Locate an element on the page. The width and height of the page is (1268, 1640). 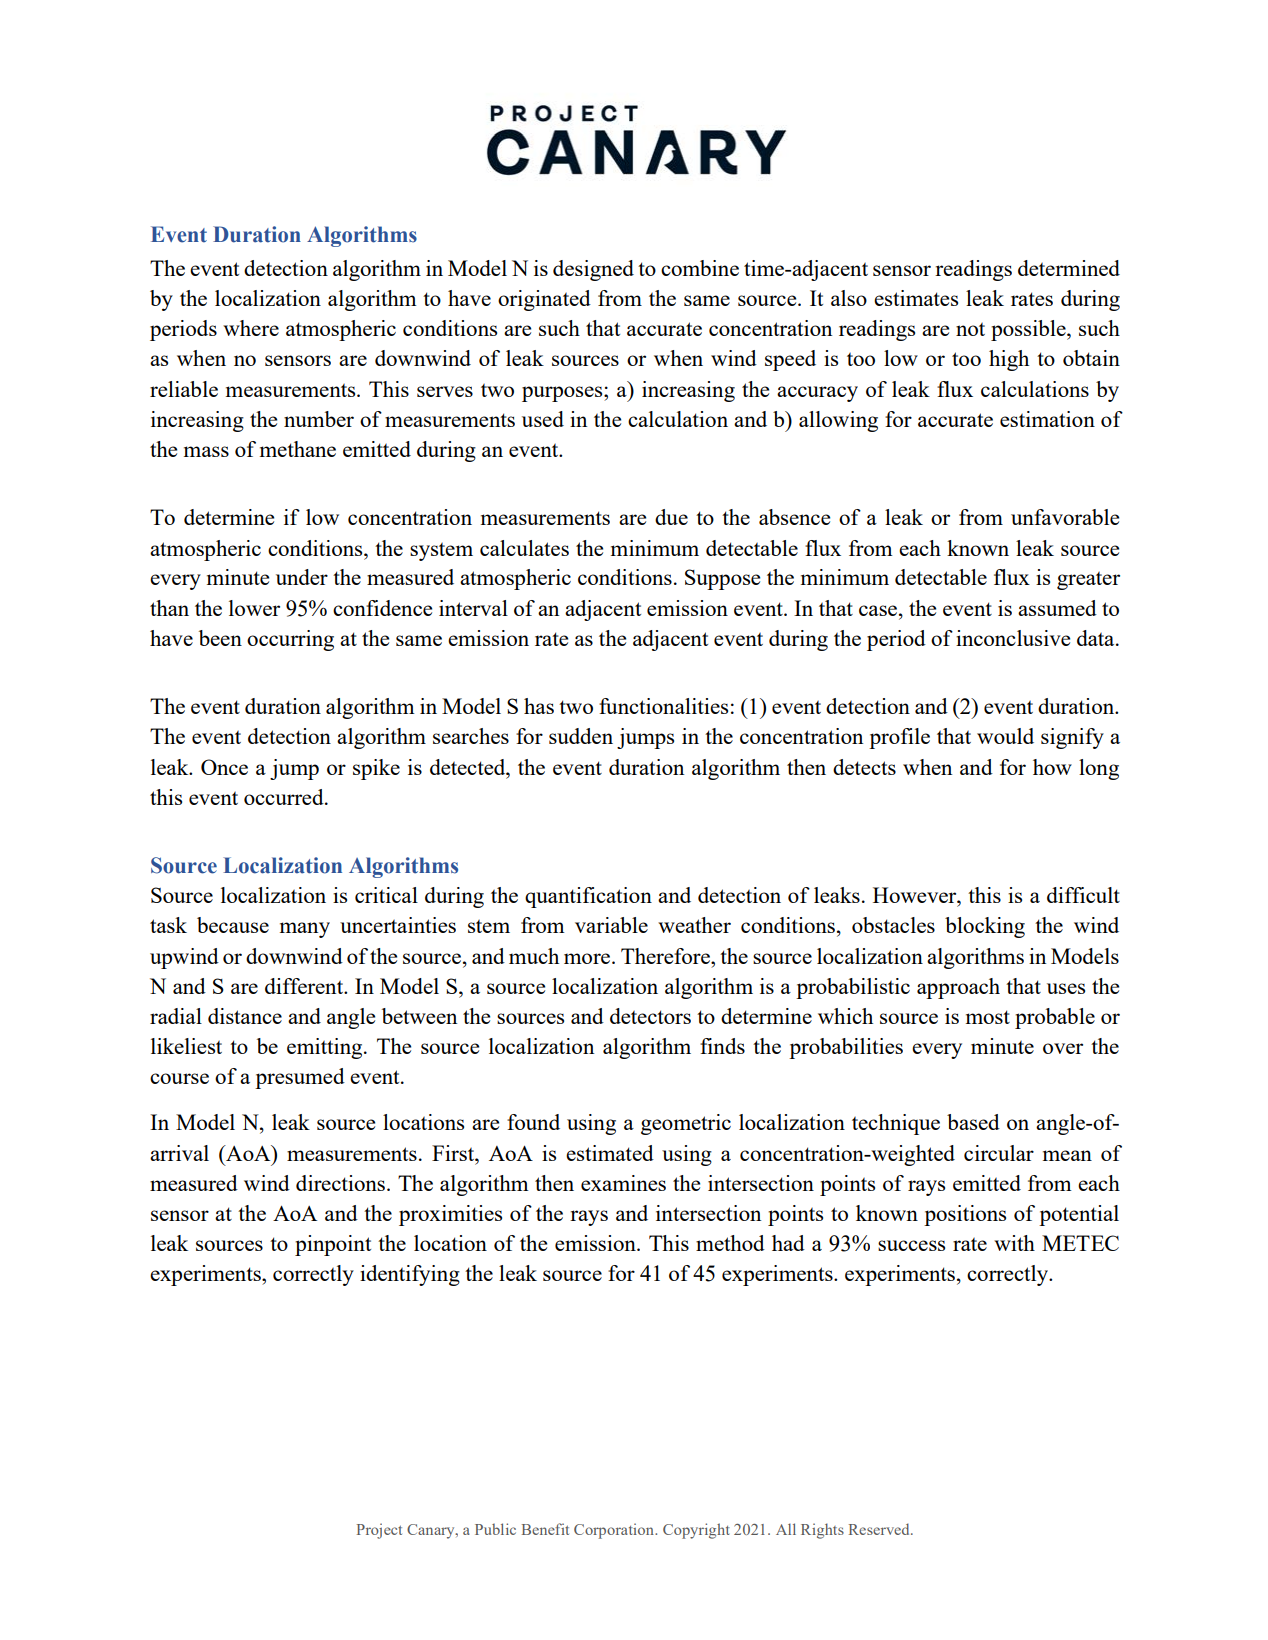
Project is located at coordinates (379, 1531).
